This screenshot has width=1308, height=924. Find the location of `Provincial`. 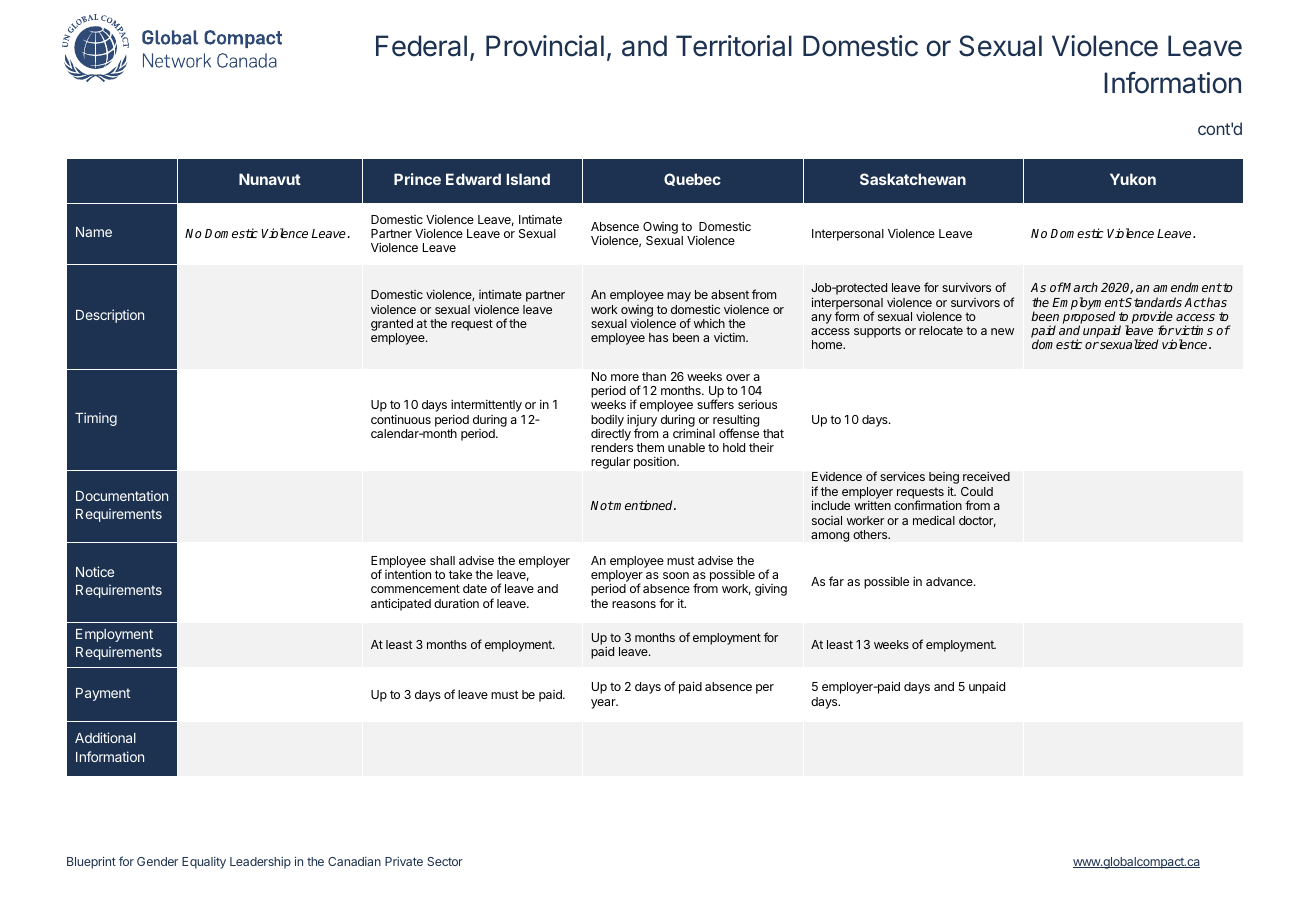

Provincial is located at coordinates (545, 46).
